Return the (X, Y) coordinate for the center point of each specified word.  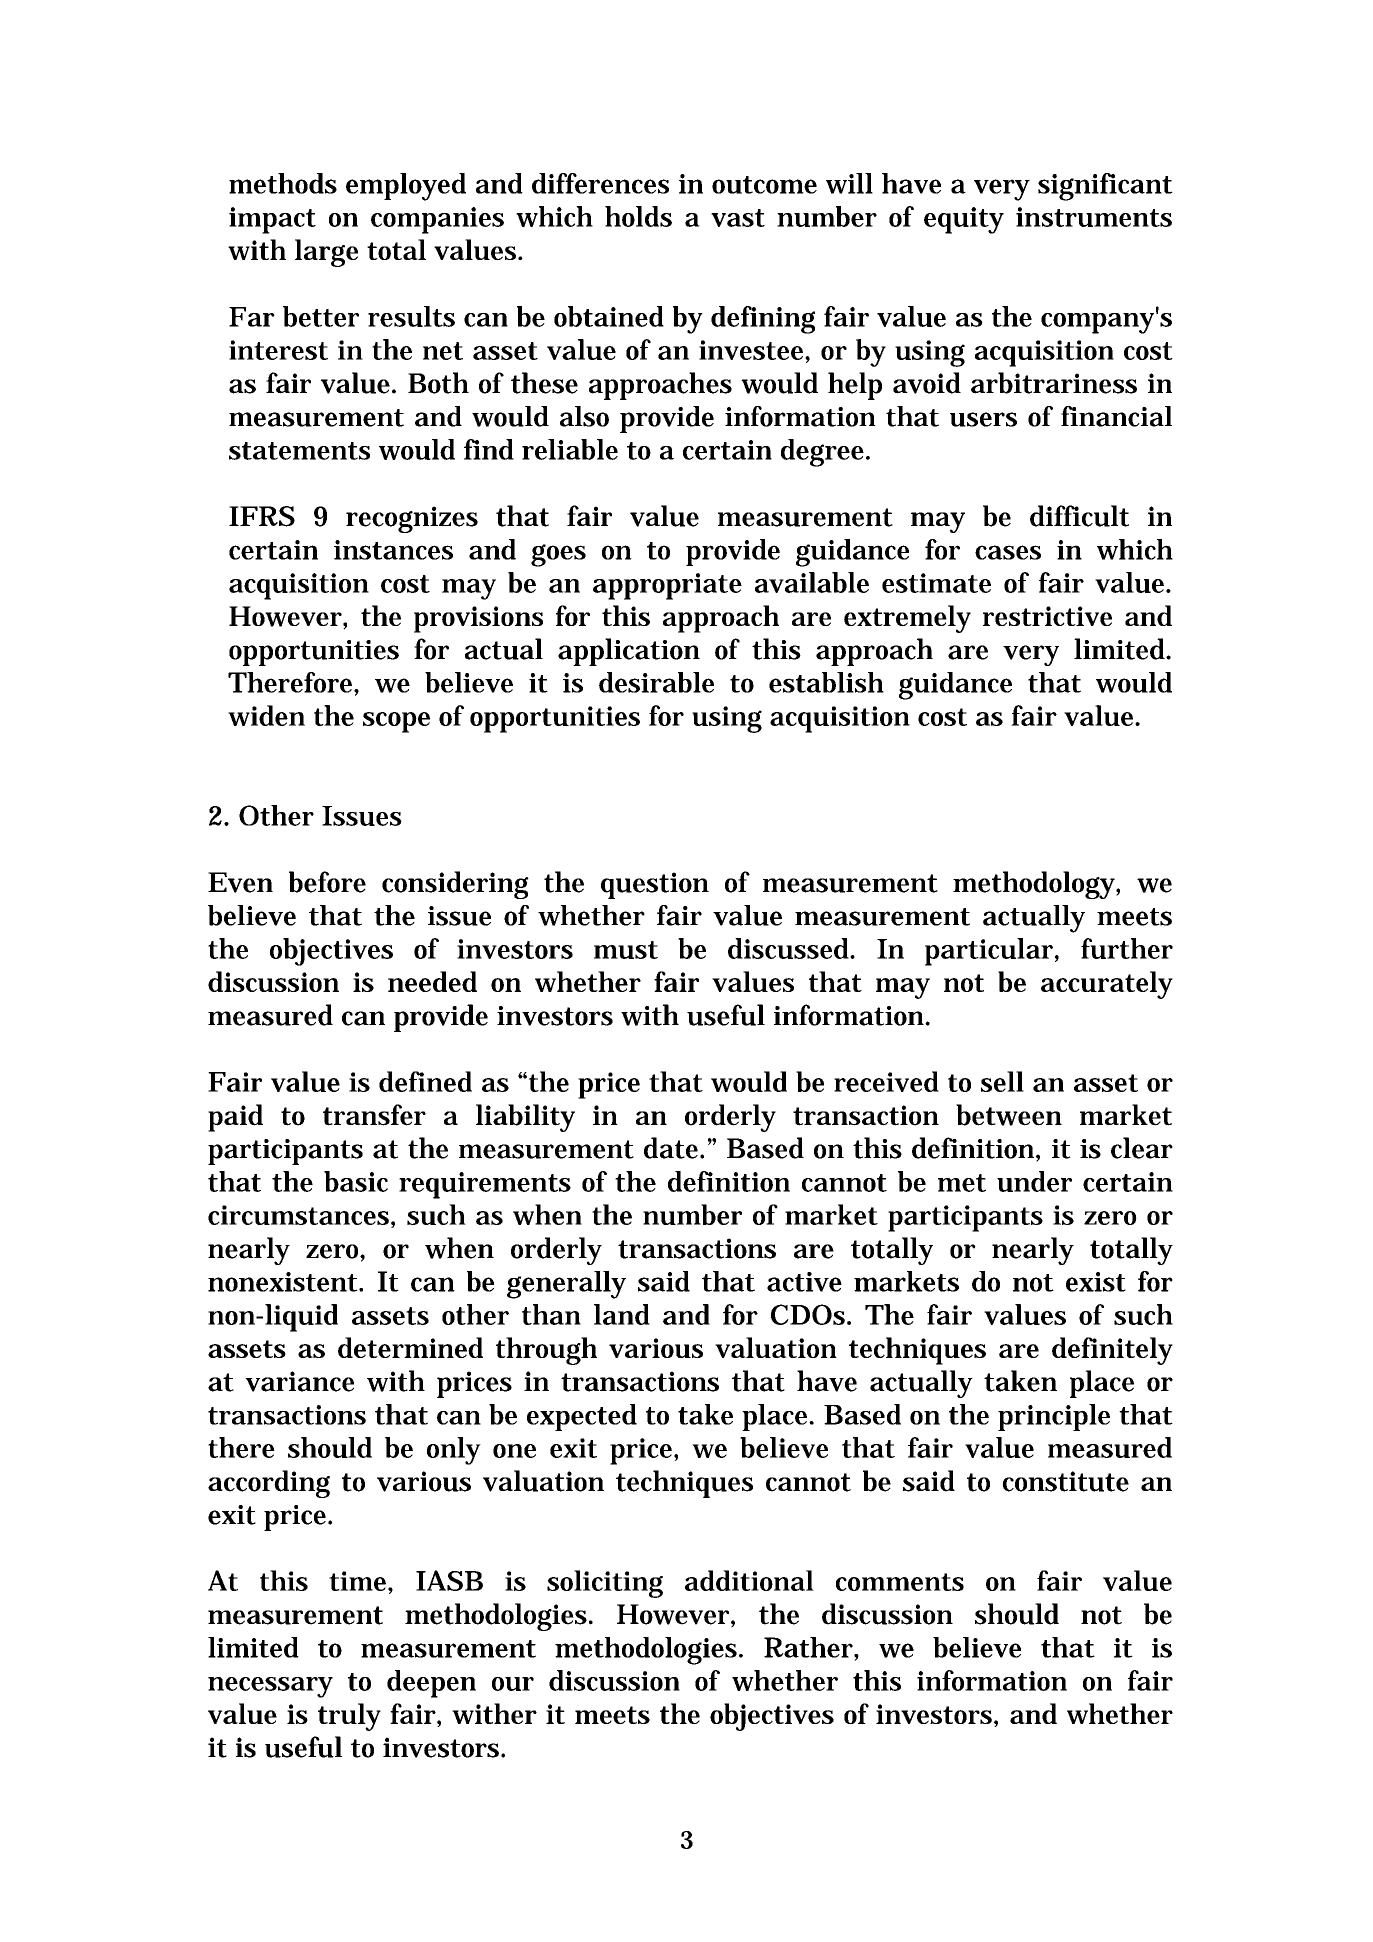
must (626, 950)
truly (349, 1717)
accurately (1107, 985)
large (326, 253)
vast (738, 218)
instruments (1094, 217)
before (327, 882)
